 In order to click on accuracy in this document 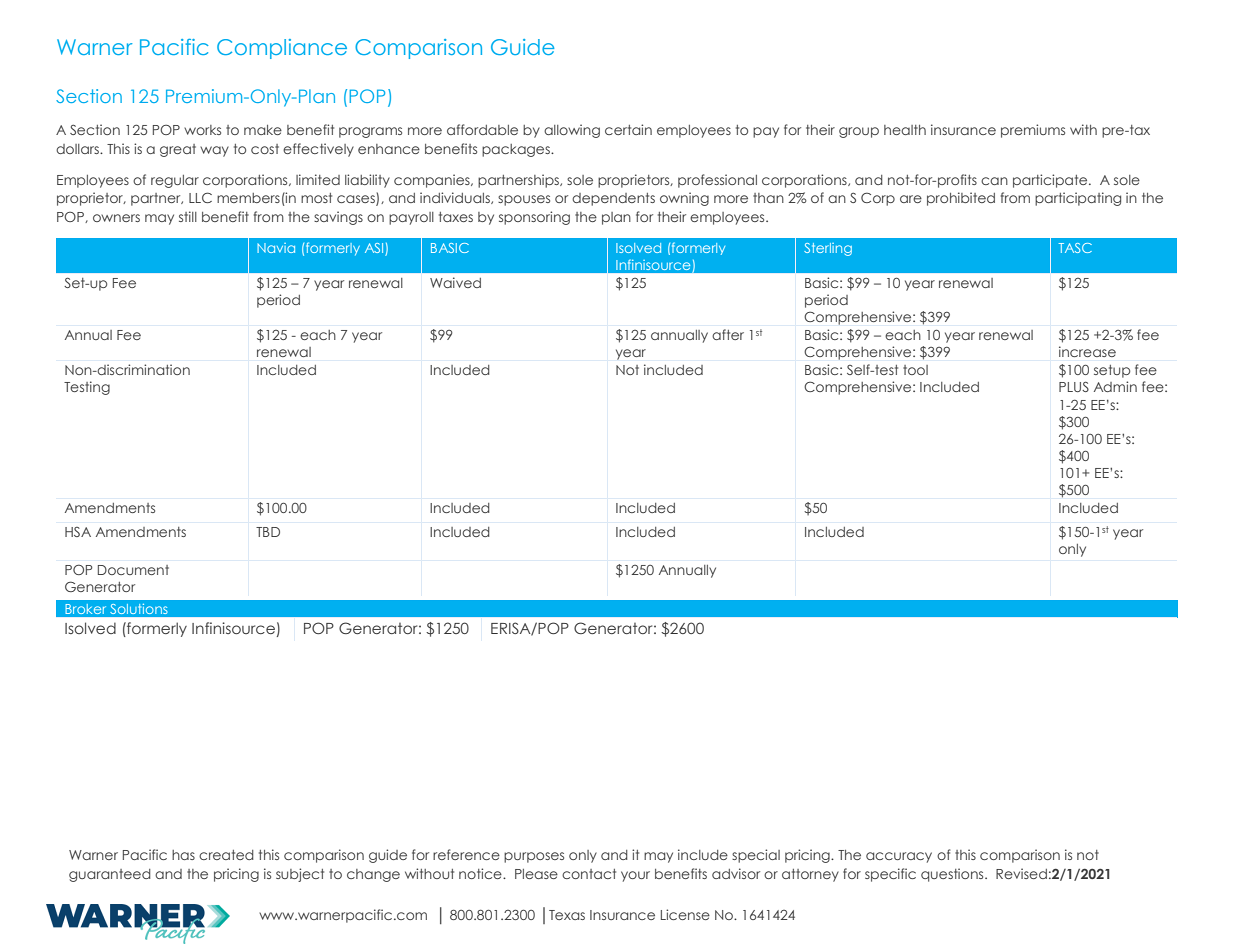, I will do `click(899, 857)`.
